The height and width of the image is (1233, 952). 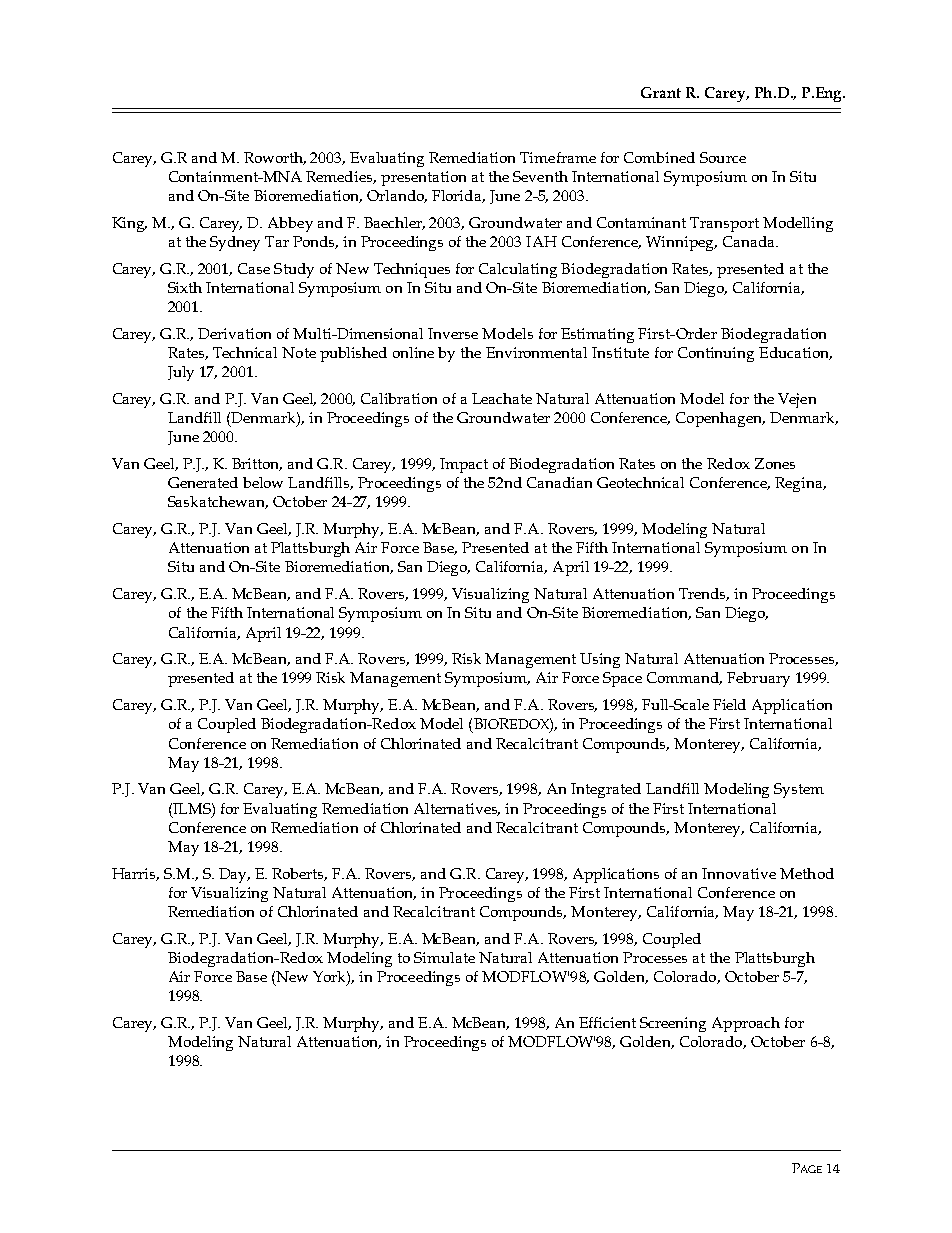 What do you see at coordinates (453, 333) in the image?
I see `Inverse` at bounding box center [453, 333].
